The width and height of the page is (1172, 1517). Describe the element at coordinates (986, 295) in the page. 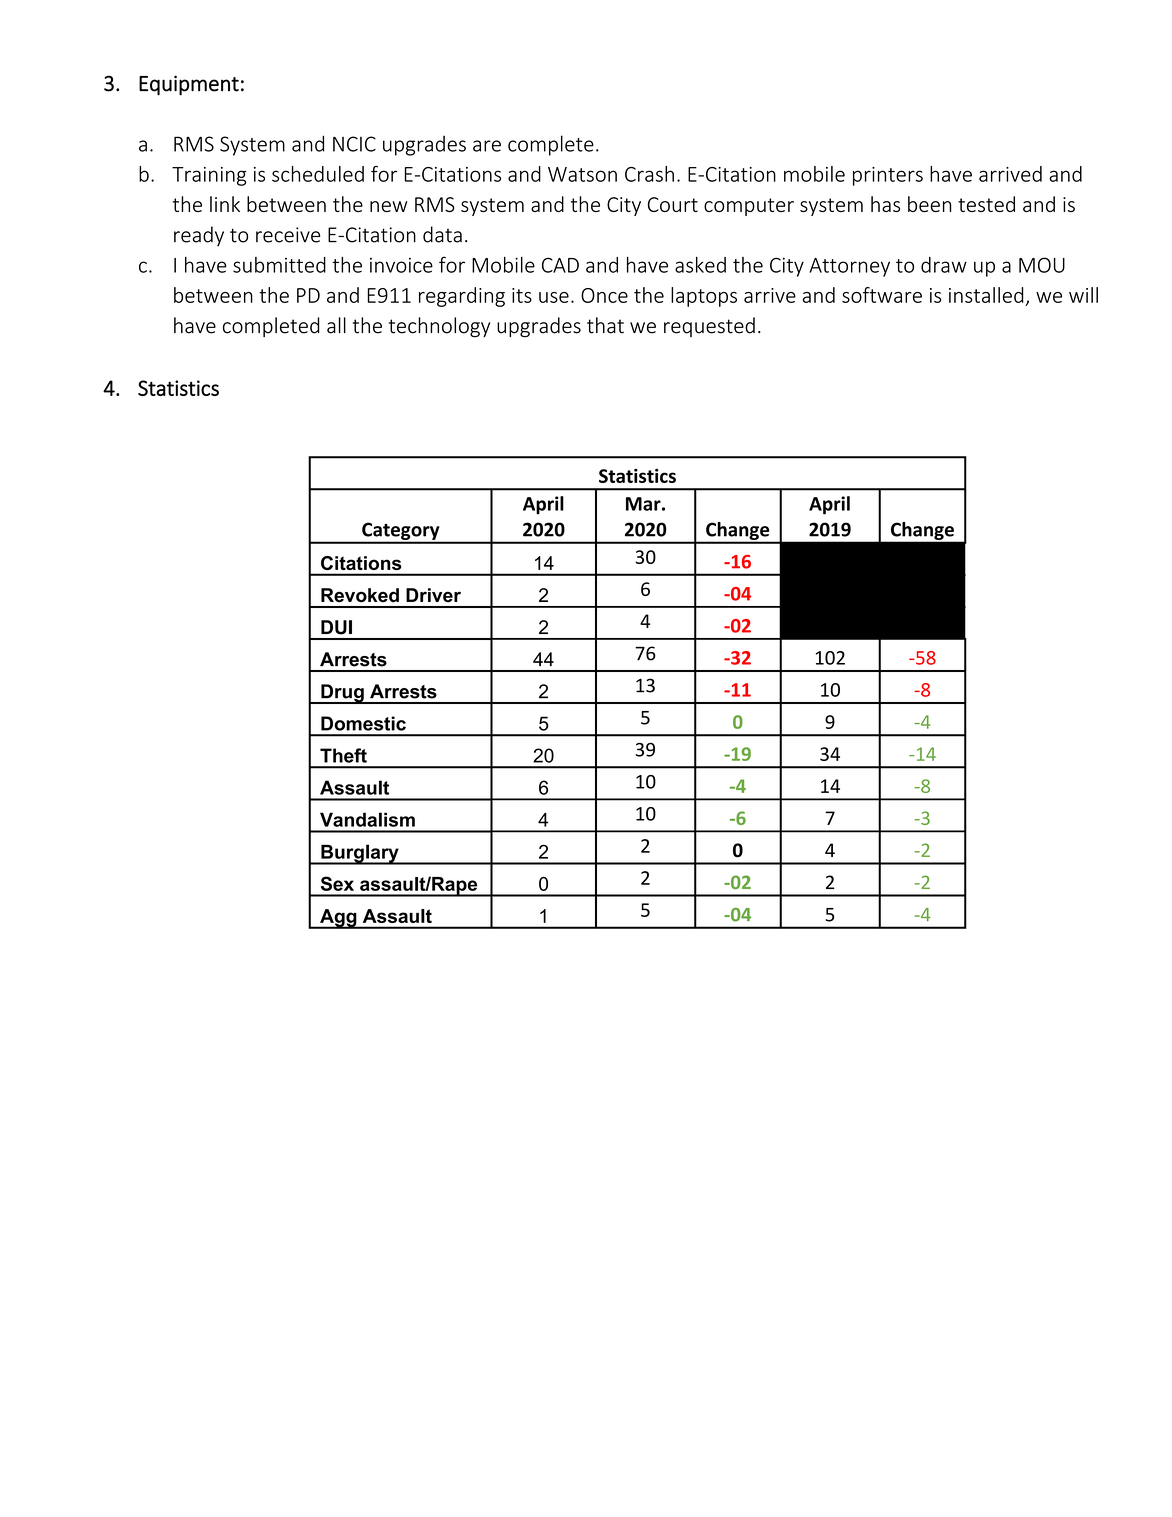

I see `installed` at that location.
